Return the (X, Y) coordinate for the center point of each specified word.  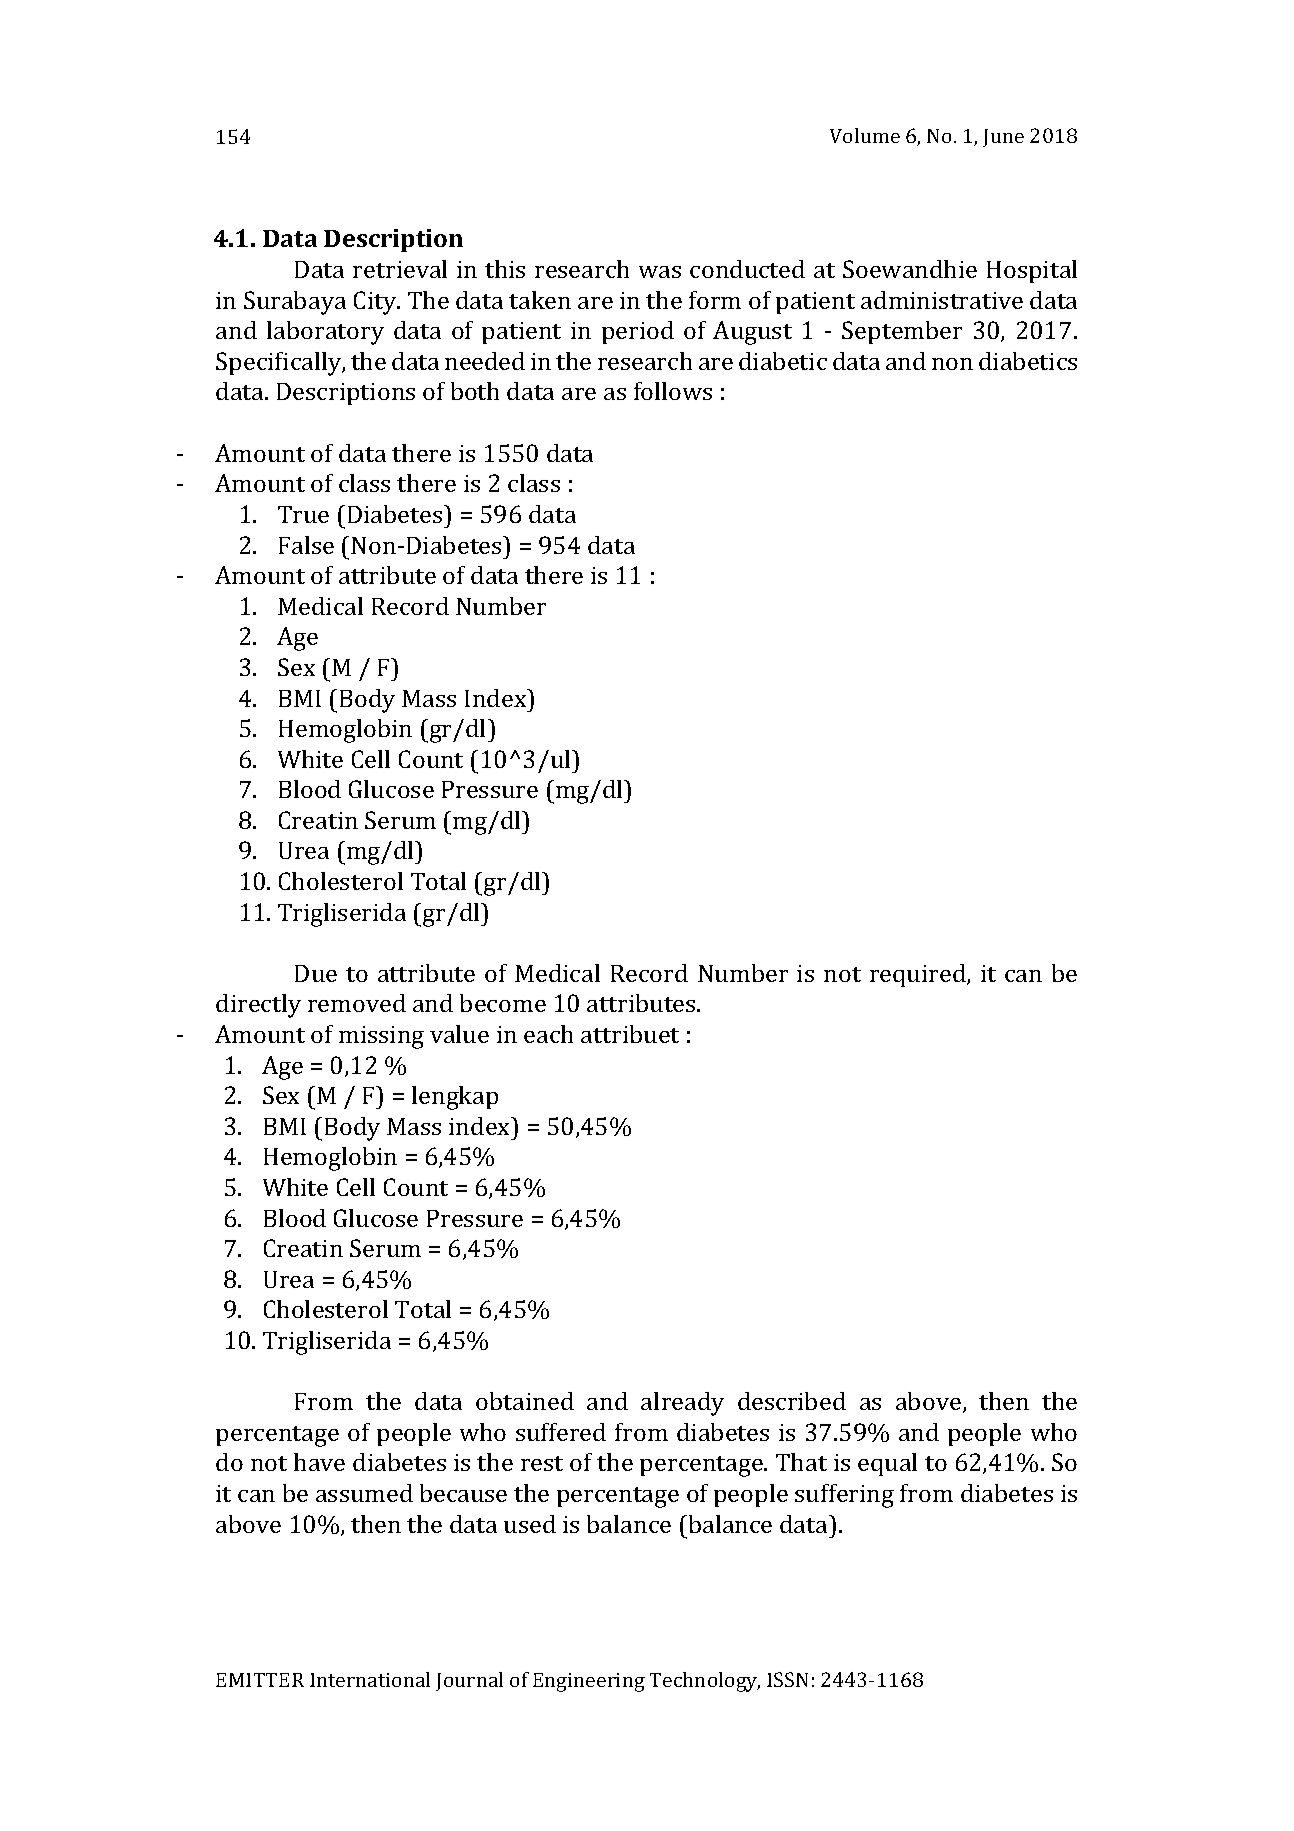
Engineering (589, 1682)
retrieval (400, 269)
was (660, 272)
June (1003, 138)
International (370, 1679)
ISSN (787, 1679)
